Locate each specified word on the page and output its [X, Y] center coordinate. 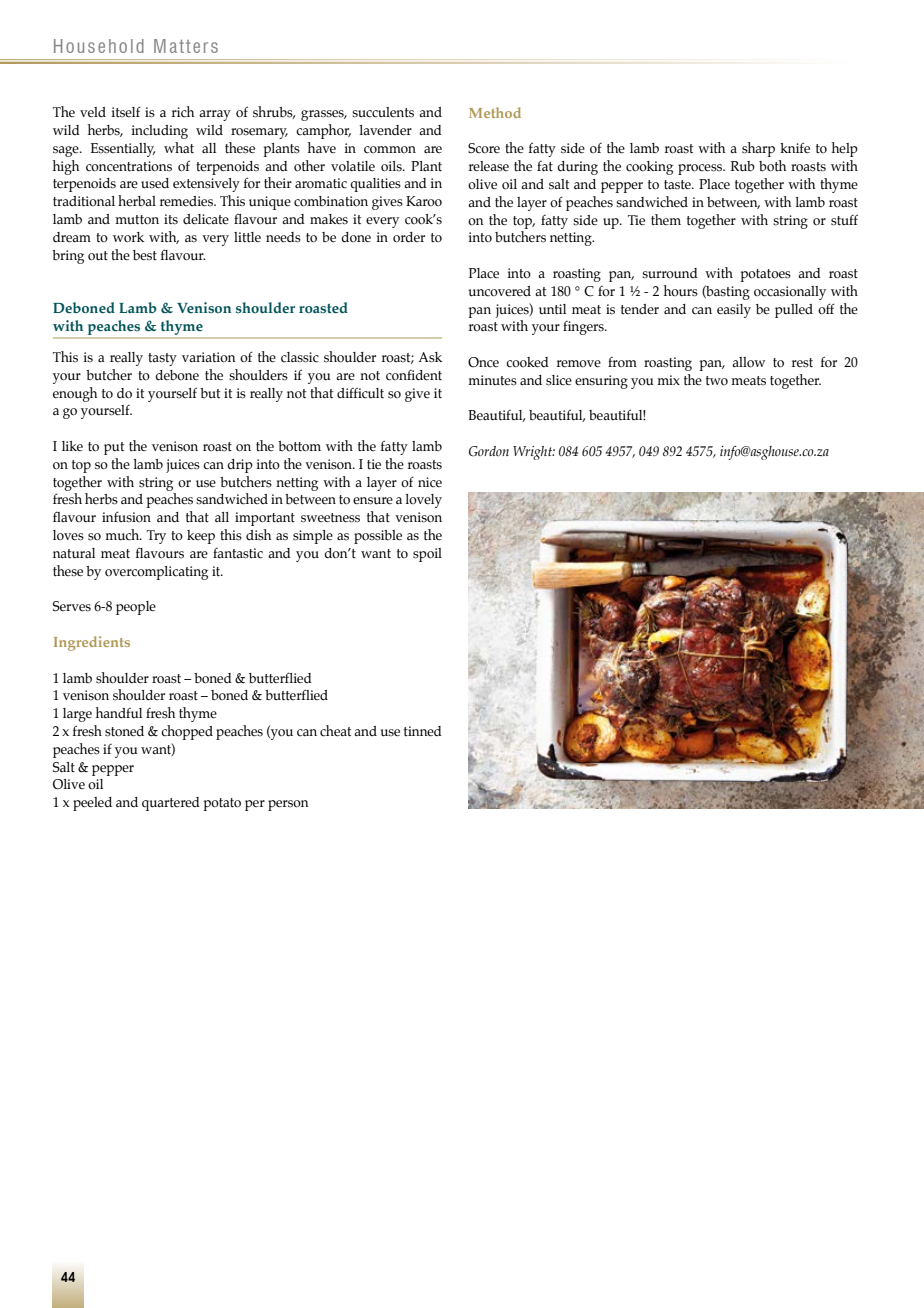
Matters [186, 46]
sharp [758, 149]
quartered [171, 804]
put [114, 448]
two [717, 380]
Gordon [489, 451]
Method [495, 112]
